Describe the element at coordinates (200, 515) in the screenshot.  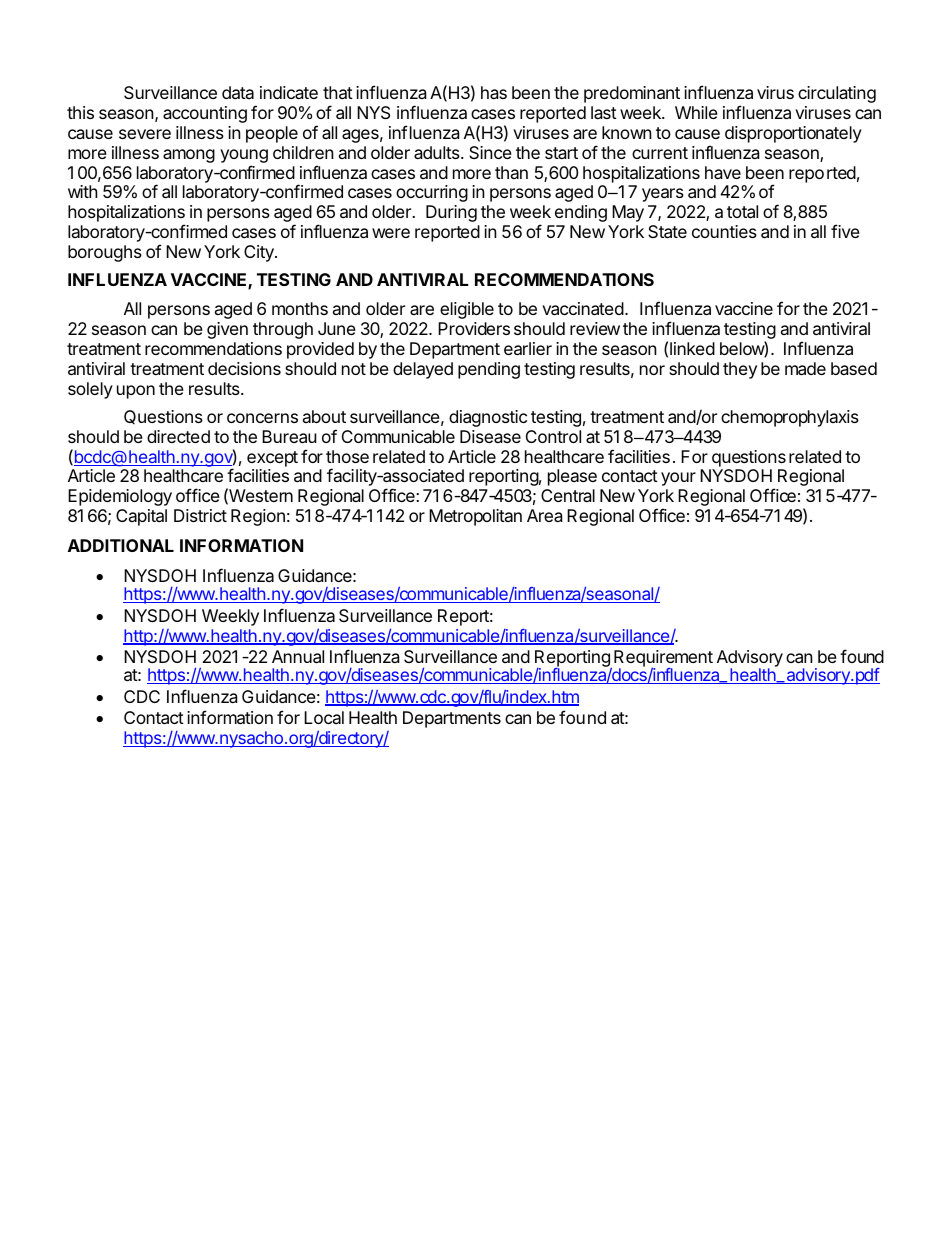
I see `District` at that location.
